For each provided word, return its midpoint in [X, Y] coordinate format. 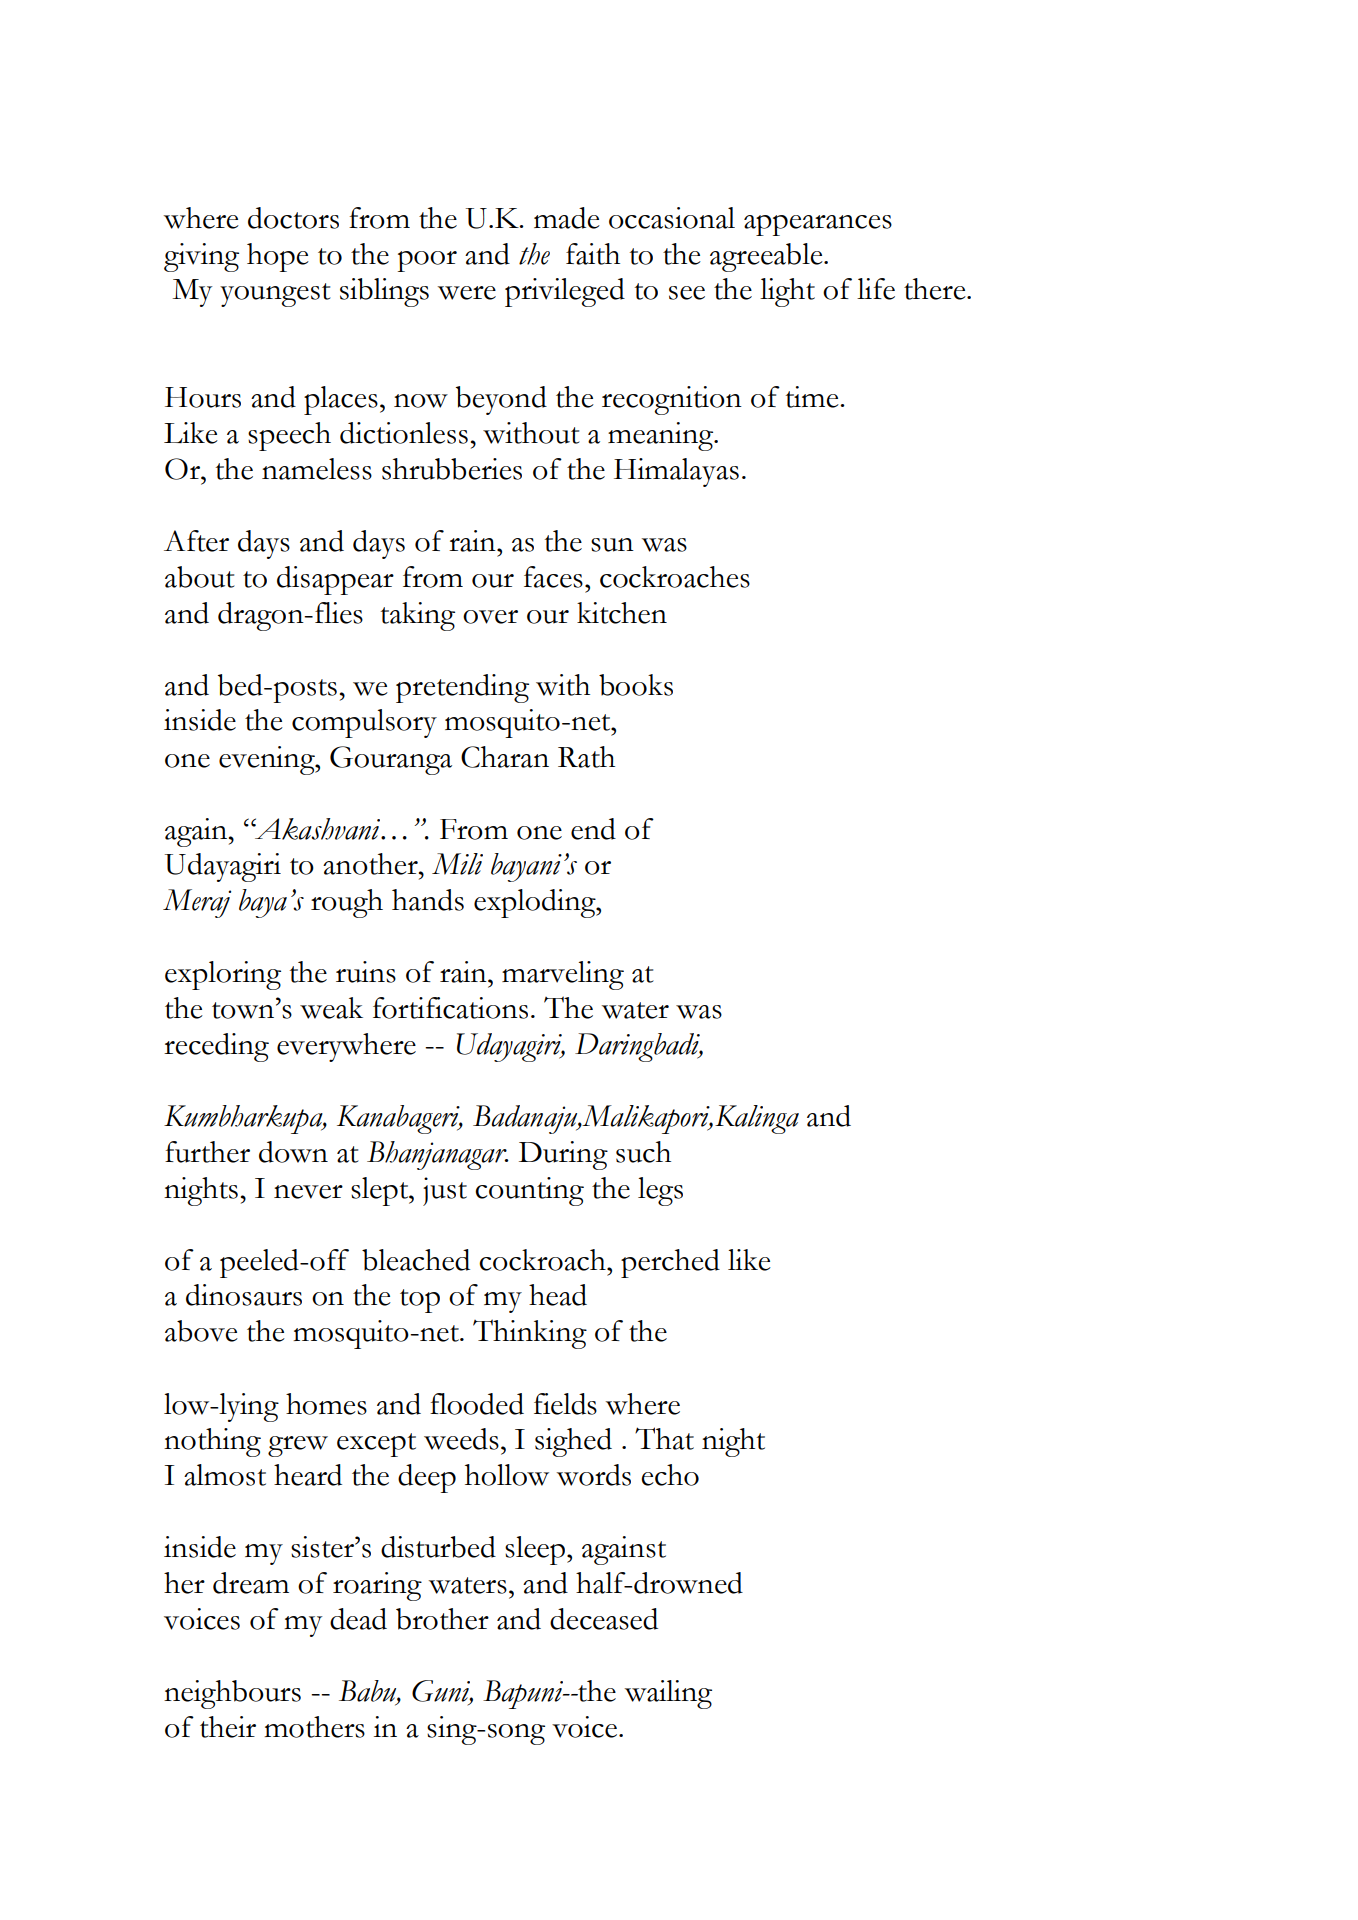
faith [593, 254]
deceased [604, 1619]
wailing [668, 1694]
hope [278, 257]
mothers [314, 1727]
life [876, 289]
